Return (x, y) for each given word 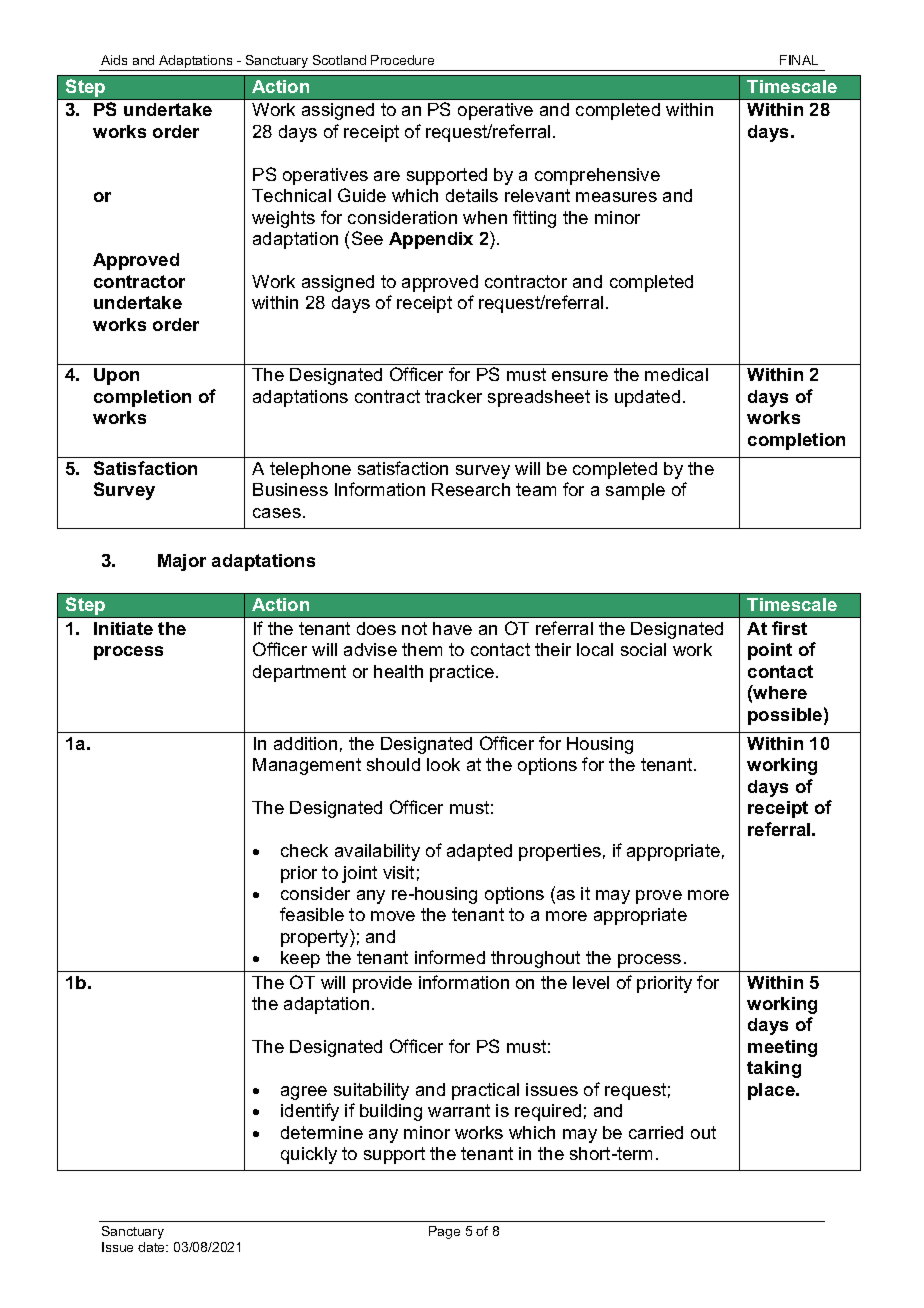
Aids (114, 60)
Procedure (402, 60)
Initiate (123, 628)
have (452, 628)
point (770, 651)
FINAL (799, 60)
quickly (309, 1155)
